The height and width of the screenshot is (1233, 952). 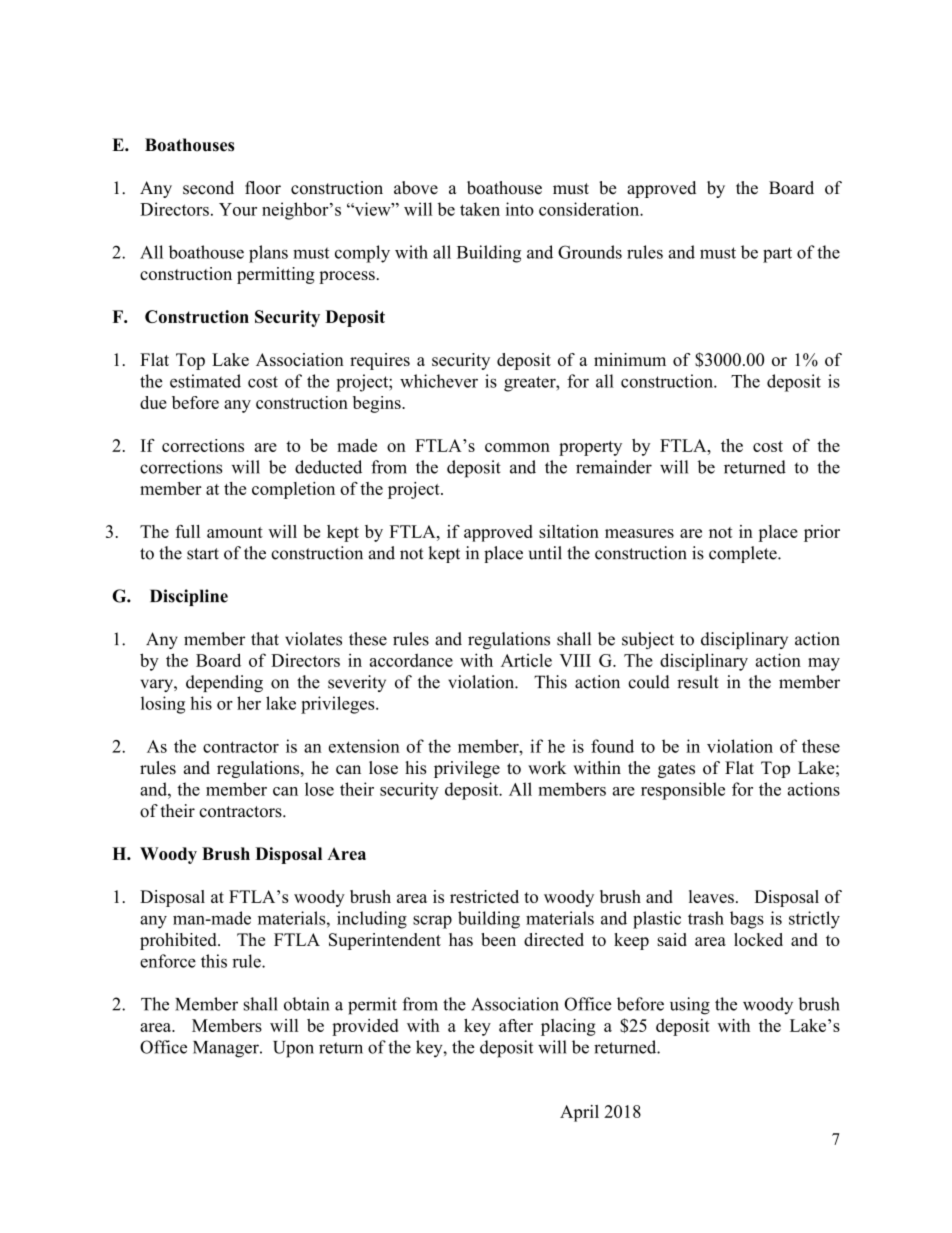 What do you see at coordinates (265, 639) in the screenshot?
I see `that` at bounding box center [265, 639].
